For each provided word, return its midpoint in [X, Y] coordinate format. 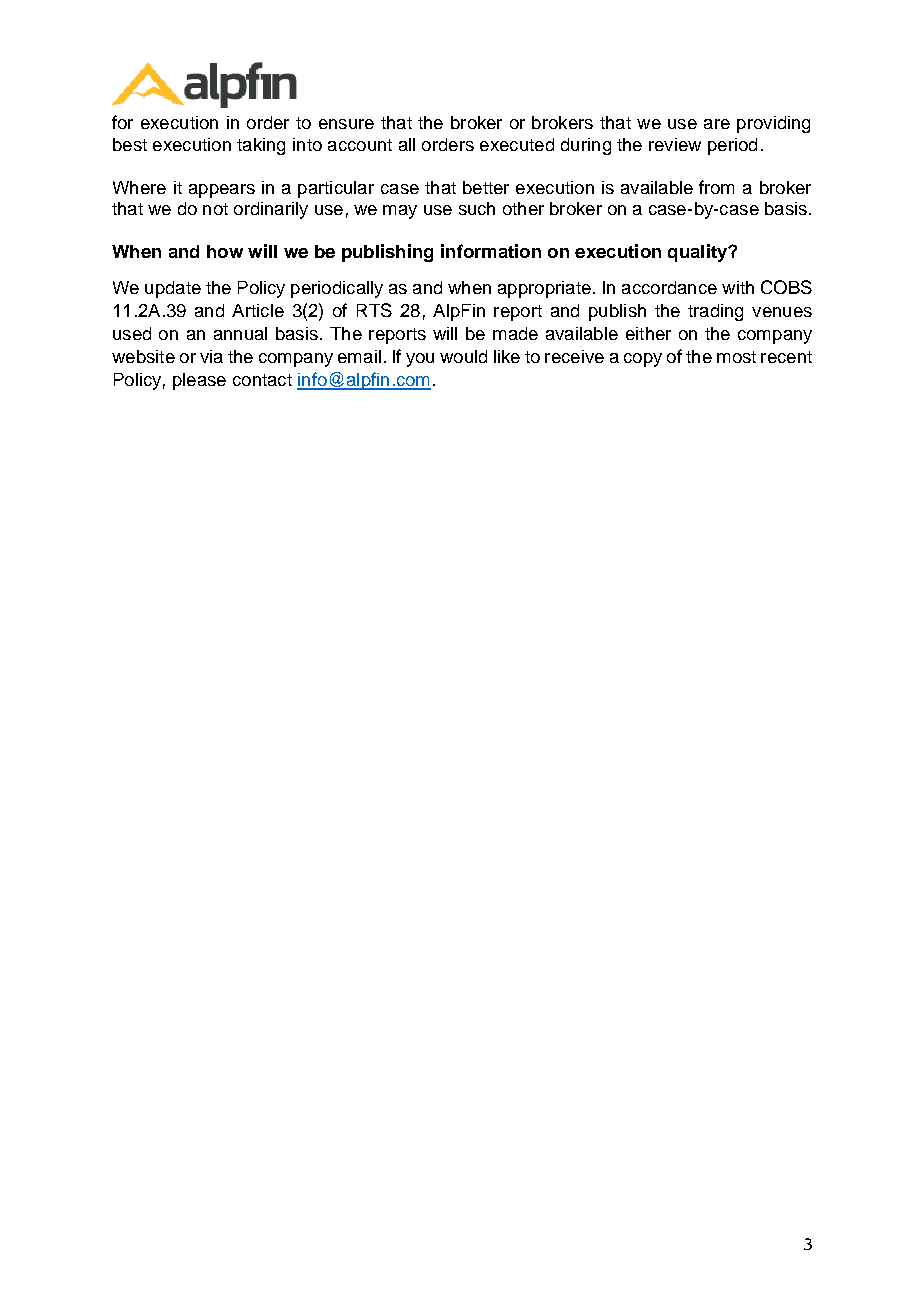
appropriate [544, 289]
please [199, 381]
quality [699, 253]
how [225, 251]
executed [517, 144]
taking [261, 146]
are [717, 124]
